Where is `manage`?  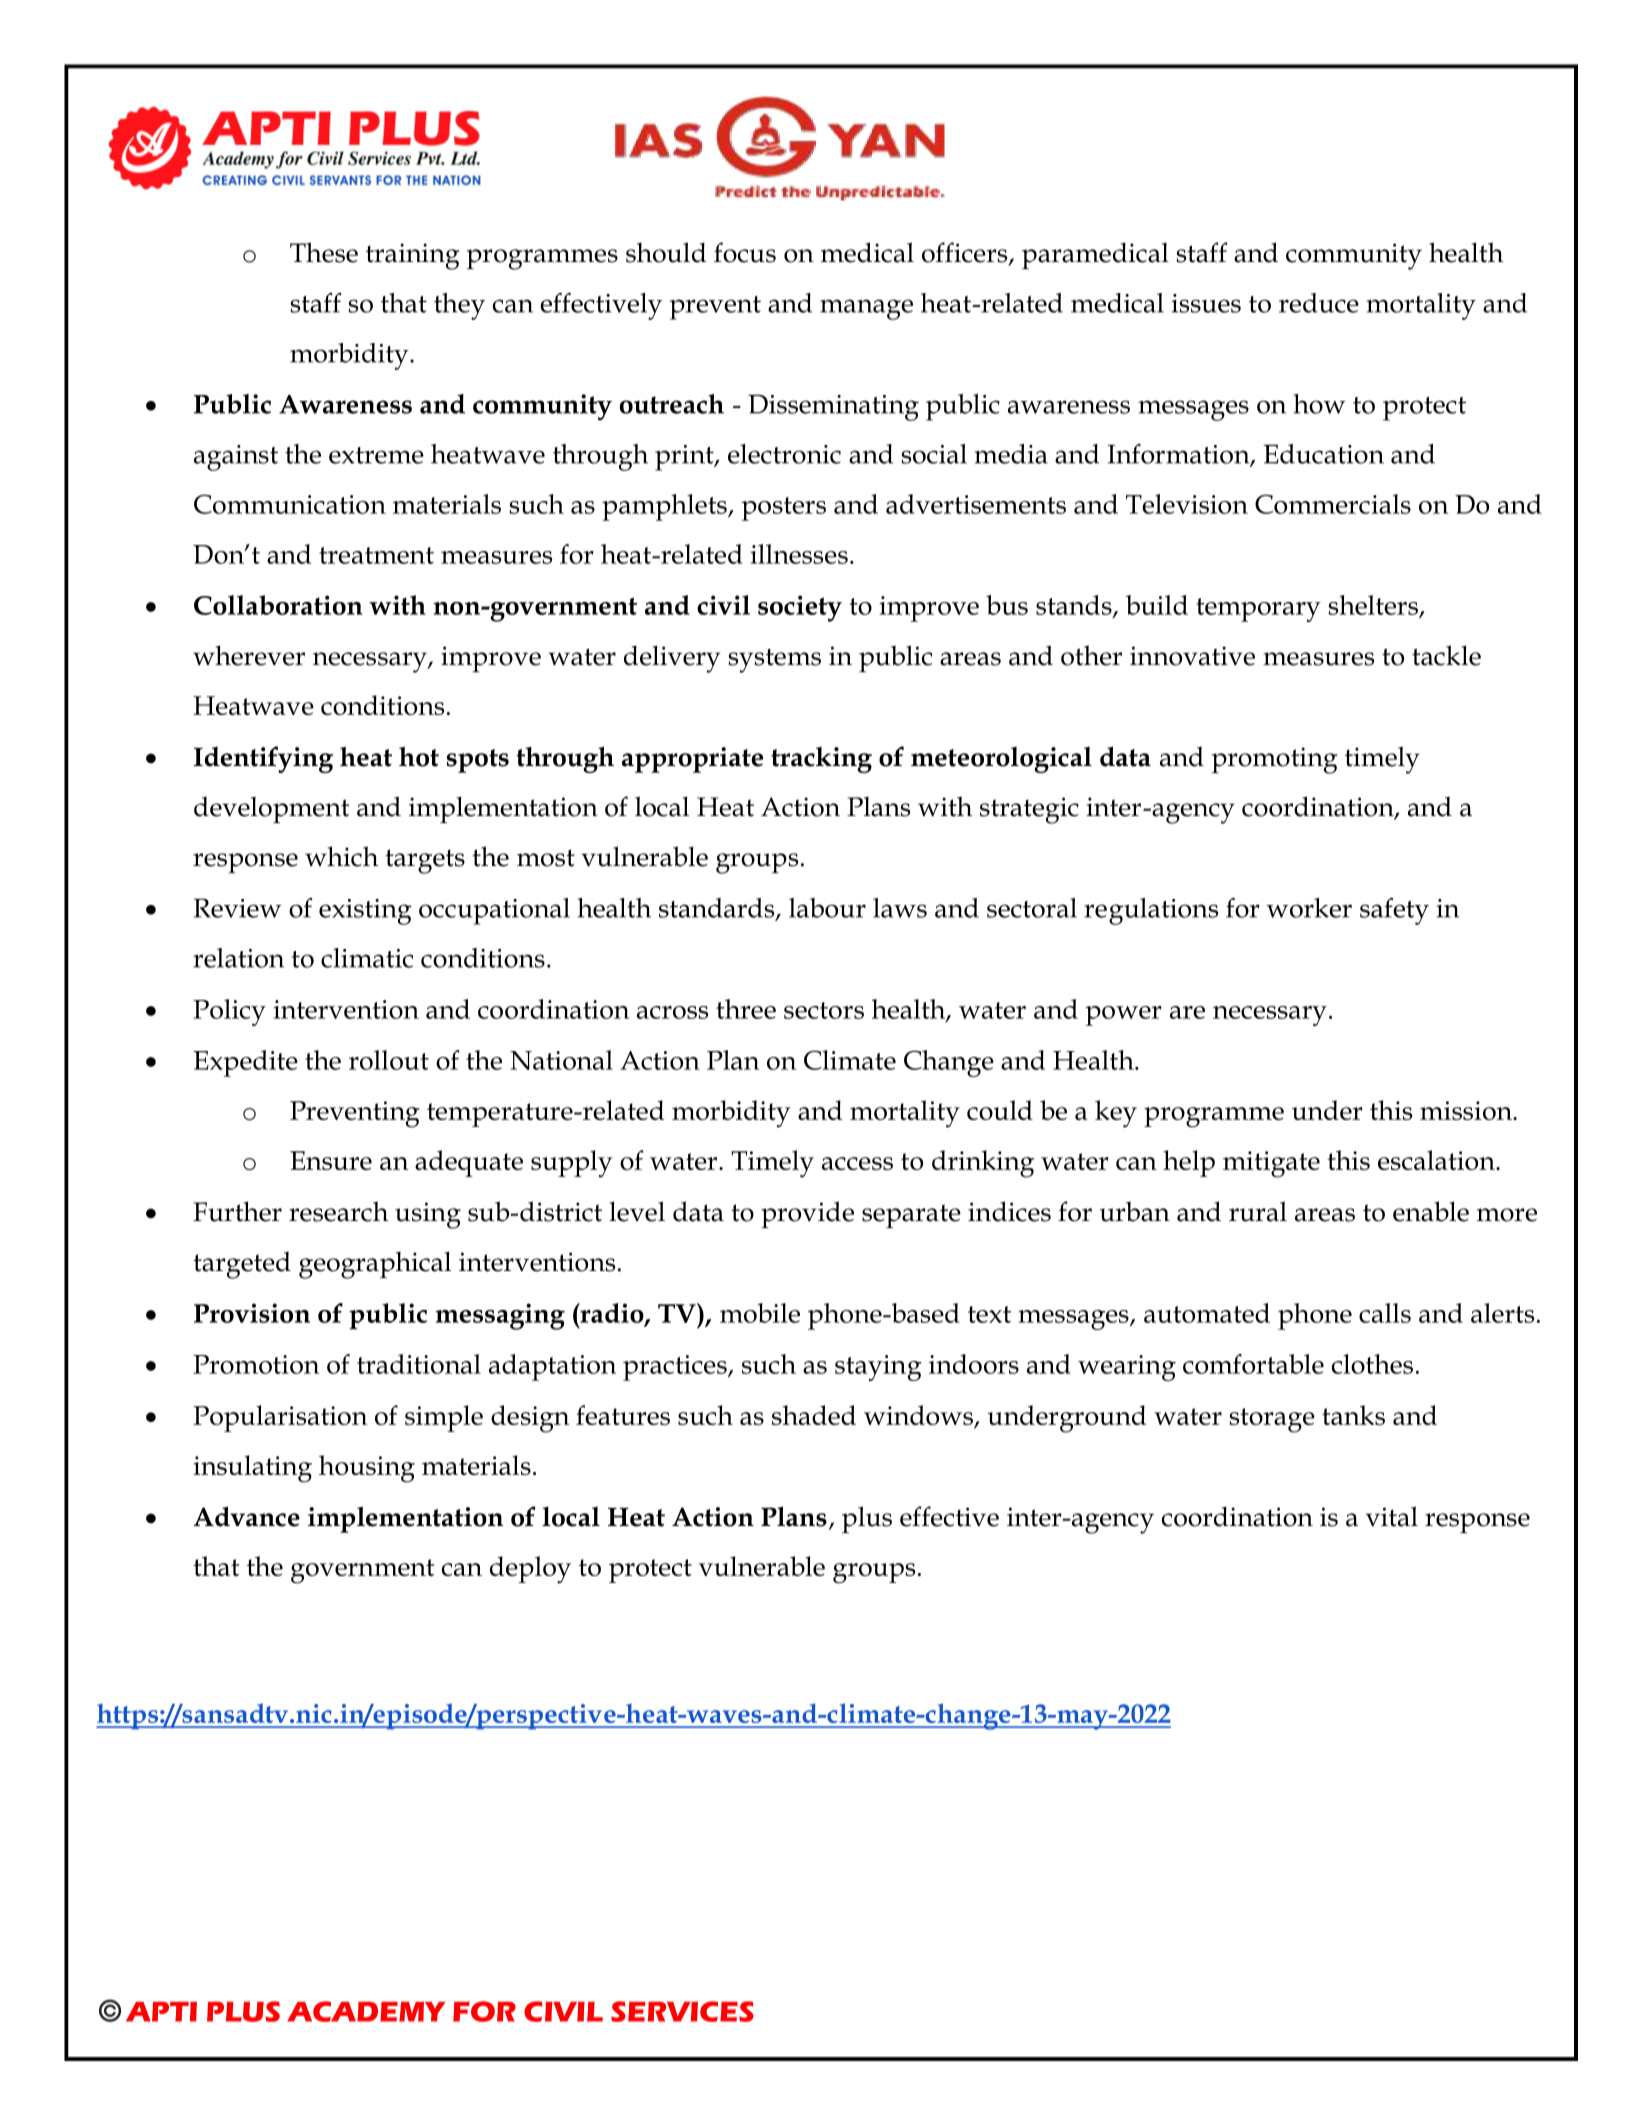
manage is located at coordinates (866, 309).
